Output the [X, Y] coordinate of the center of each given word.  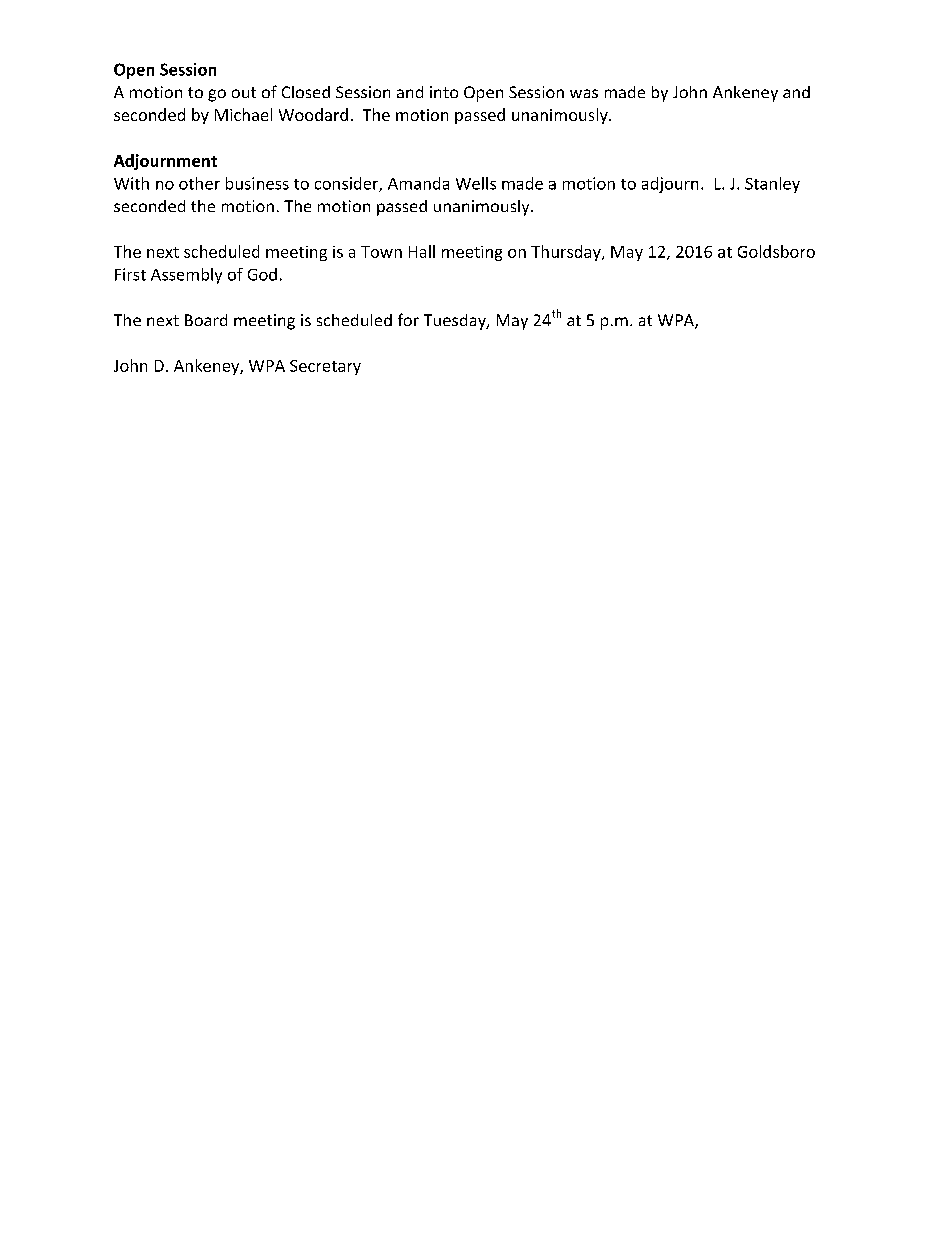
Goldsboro [776, 251]
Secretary [325, 367]
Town [381, 252]
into [444, 92]
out [244, 92]
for [408, 319]
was [584, 93]
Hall [422, 251]
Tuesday [456, 322]
